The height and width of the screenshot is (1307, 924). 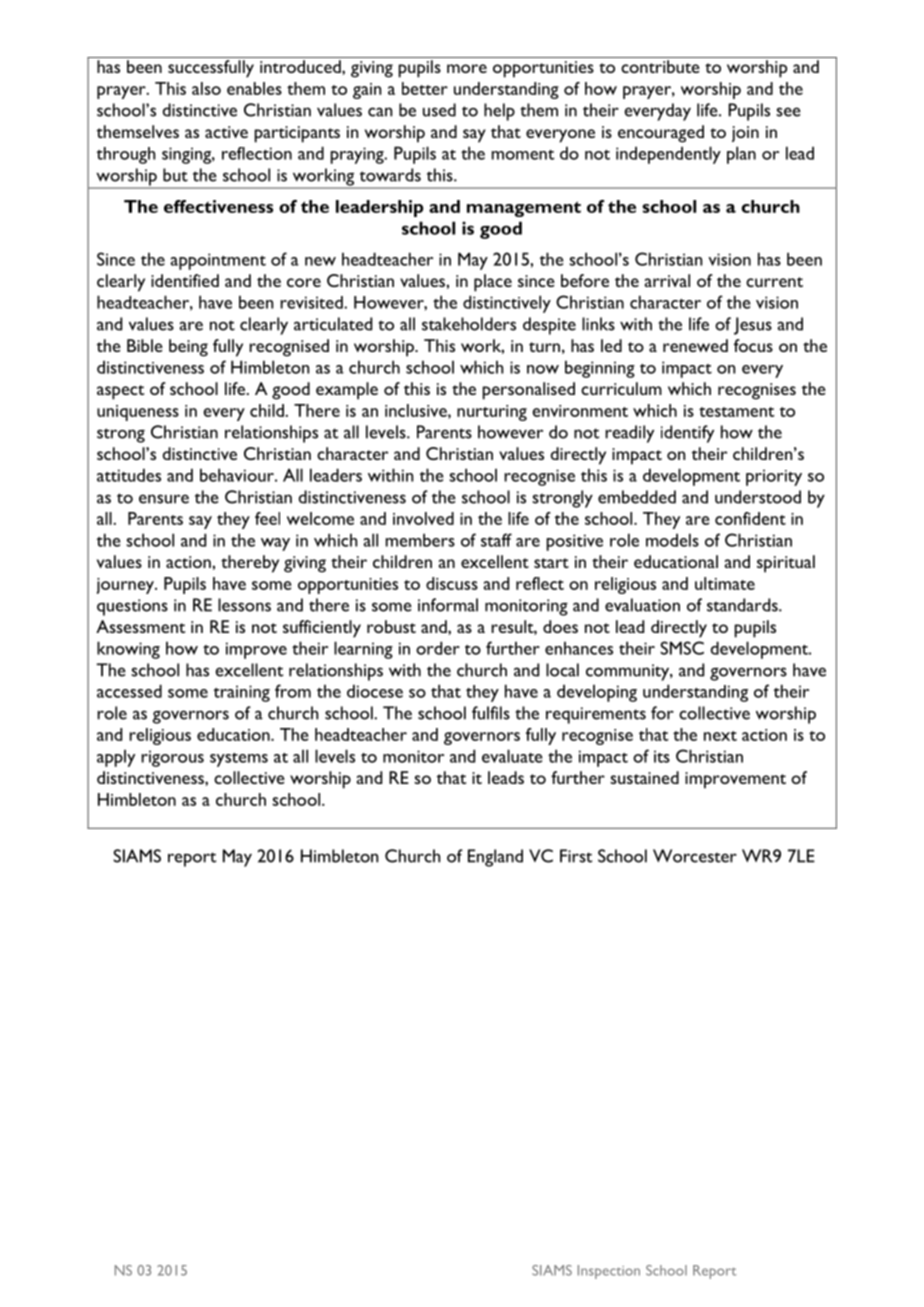 I want to click on Worcester, so click(x=695, y=856).
